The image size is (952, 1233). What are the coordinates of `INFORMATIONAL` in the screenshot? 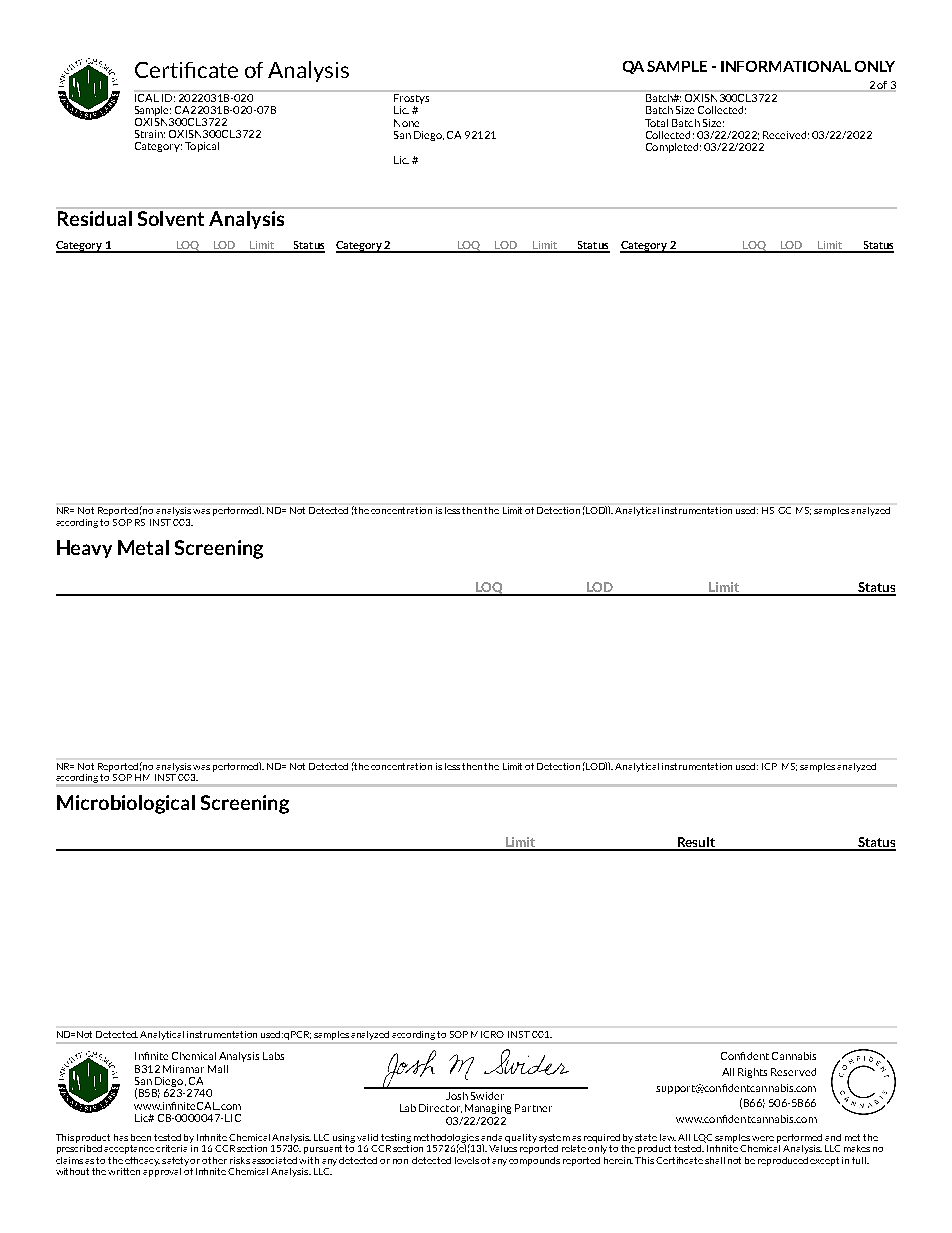 It's located at (786, 66).
